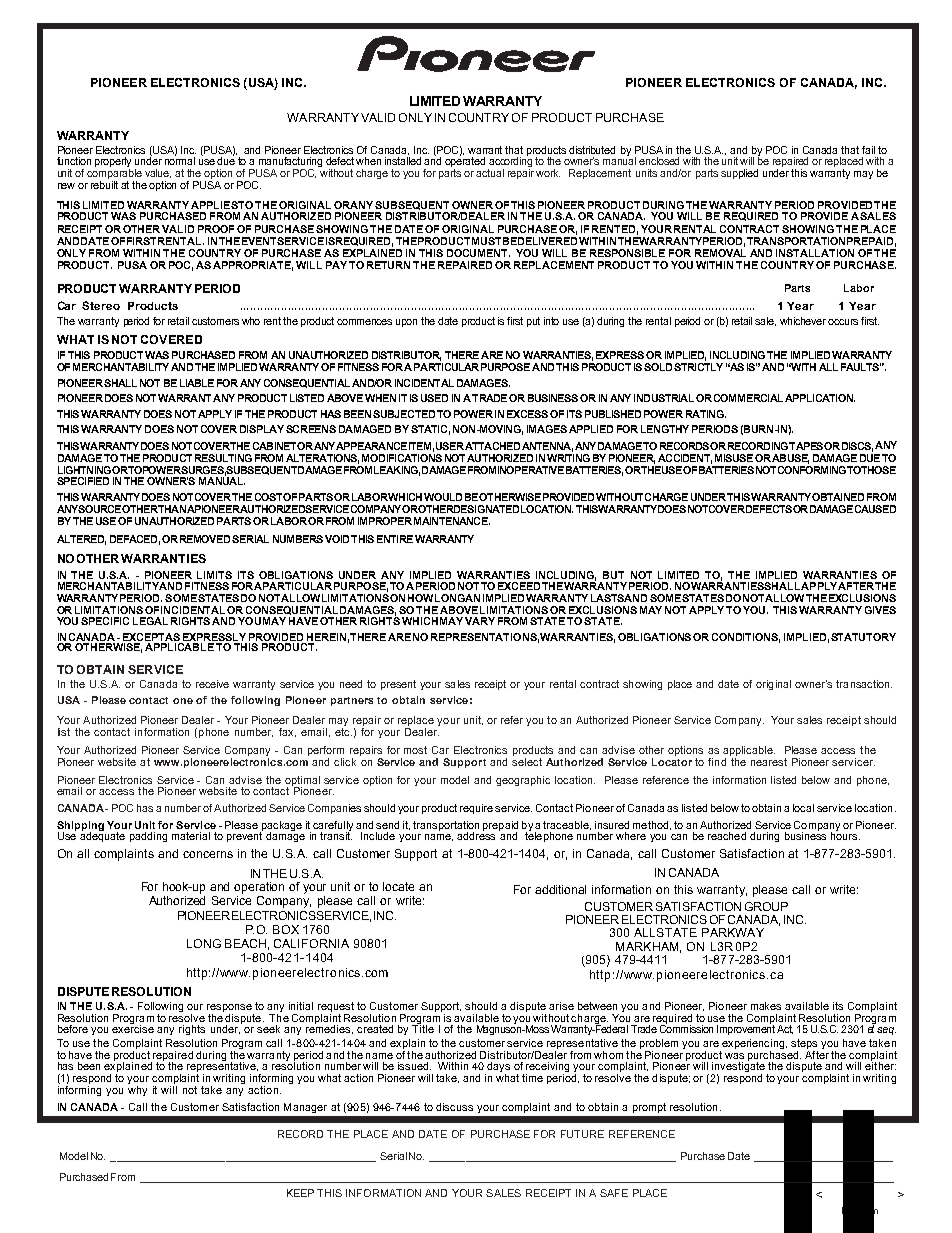  I want to click on locate, so click(398, 886).
